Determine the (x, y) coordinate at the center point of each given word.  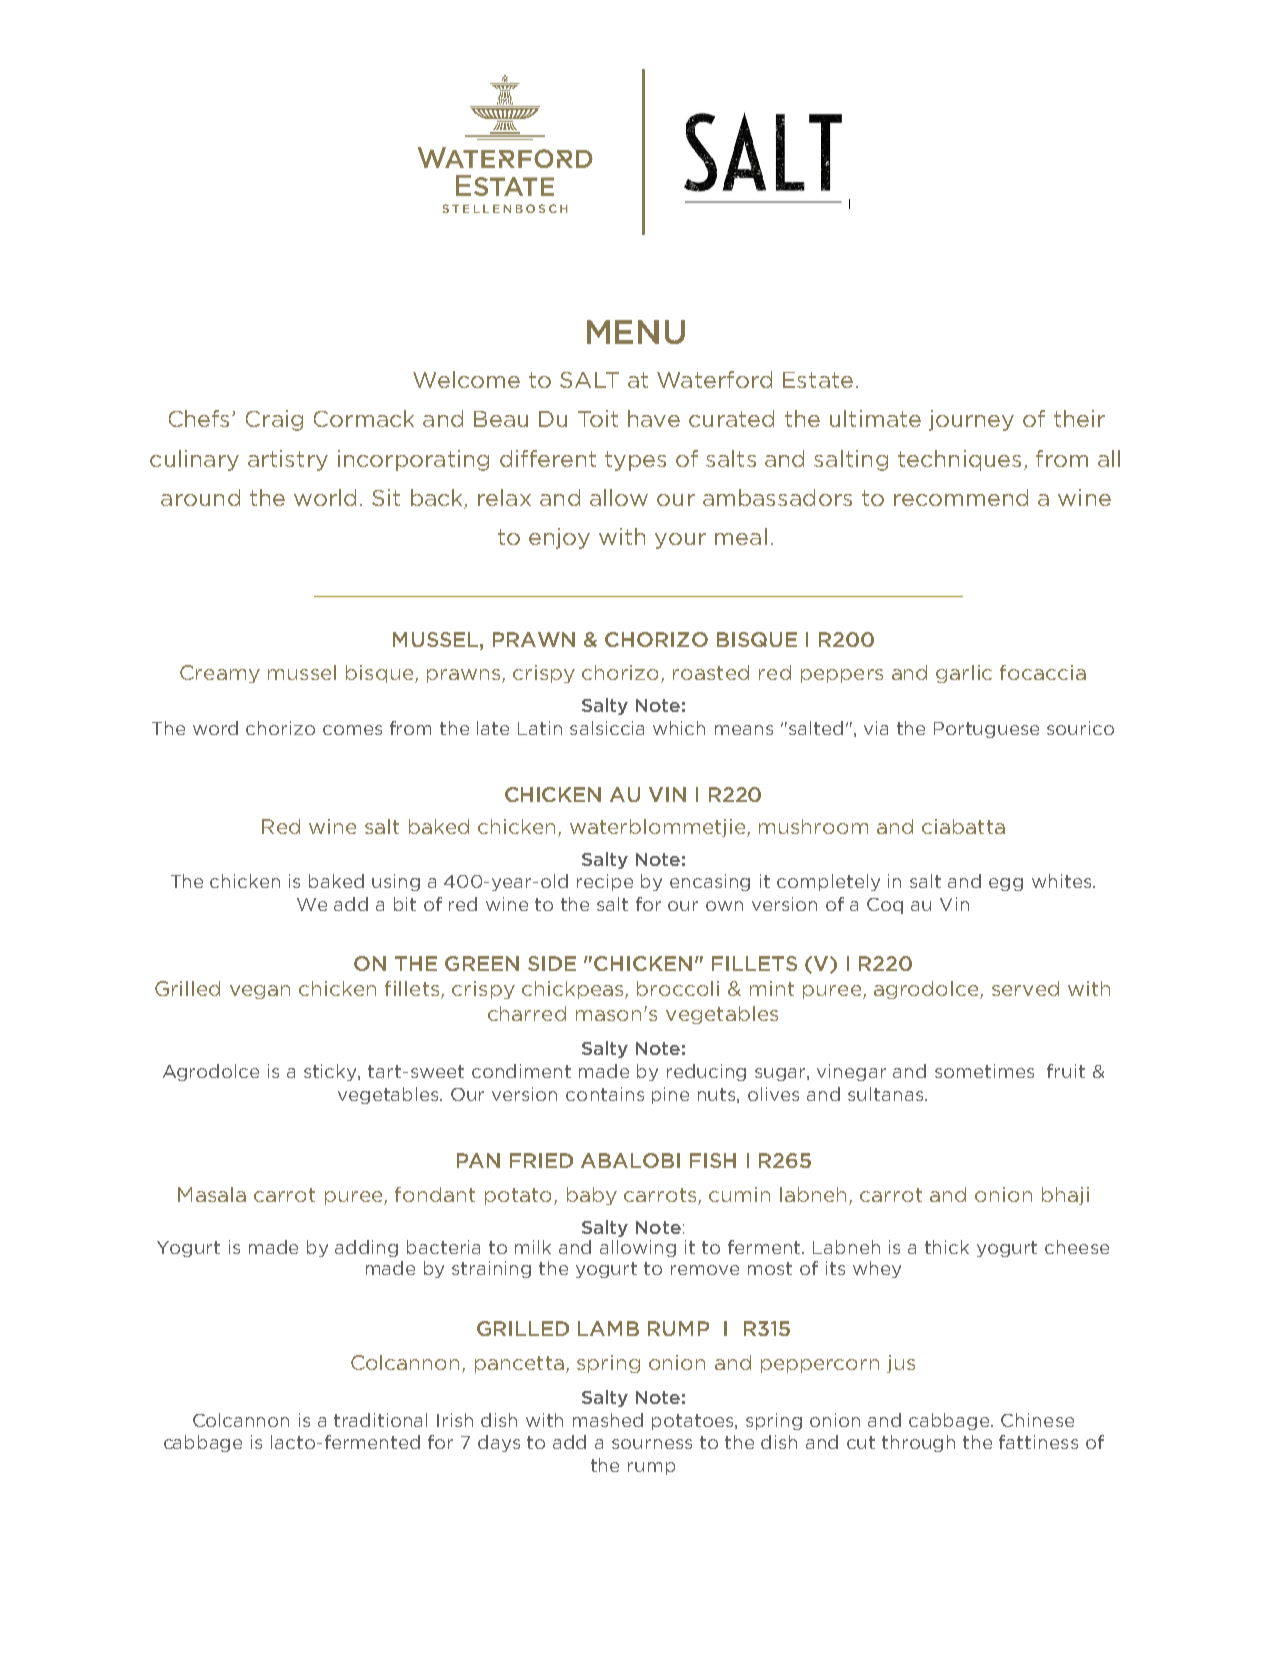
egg (1006, 884)
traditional (380, 1420)
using (396, 882)
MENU (636, 332)
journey (971, 420)
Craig (274, 420)
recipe (605, 882)
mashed (608, 1420)
